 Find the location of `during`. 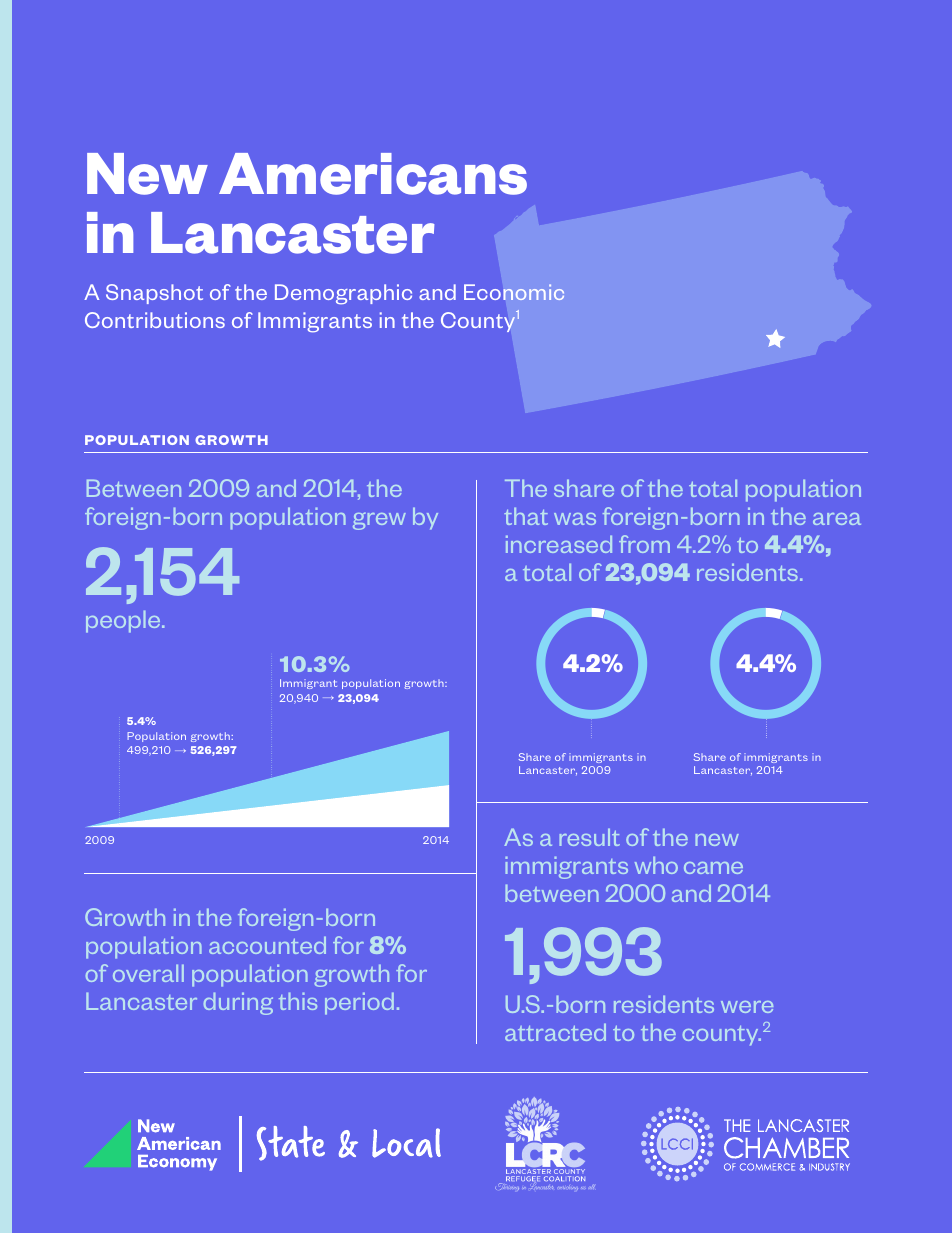

during is located at coordinates (238, 1004).
